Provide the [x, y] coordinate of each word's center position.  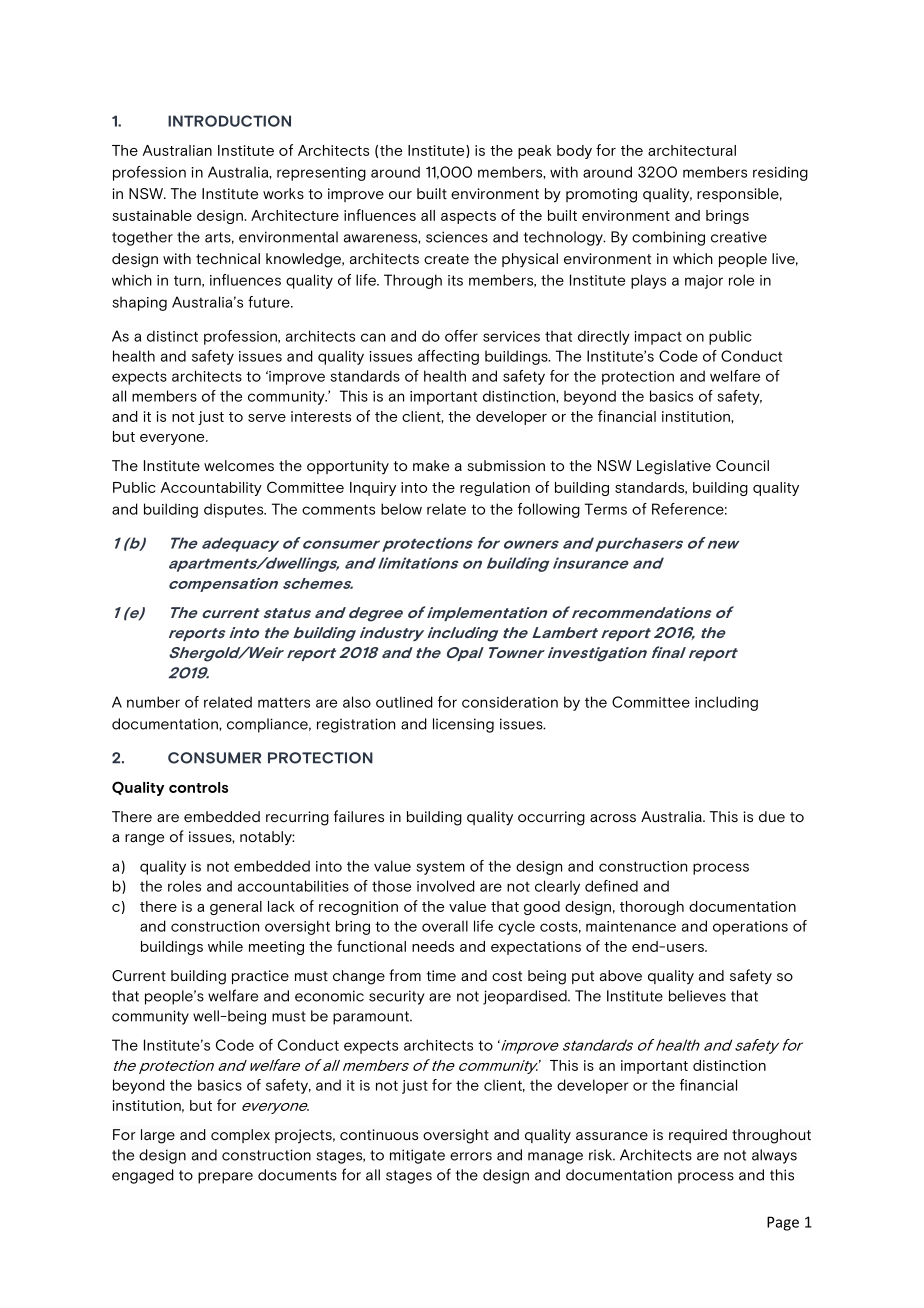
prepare [225, 1178]
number [153, 702]
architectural [692, 150]
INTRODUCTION [229, 121]
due [772, 817]
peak [535, 152]
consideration [510, 702]
